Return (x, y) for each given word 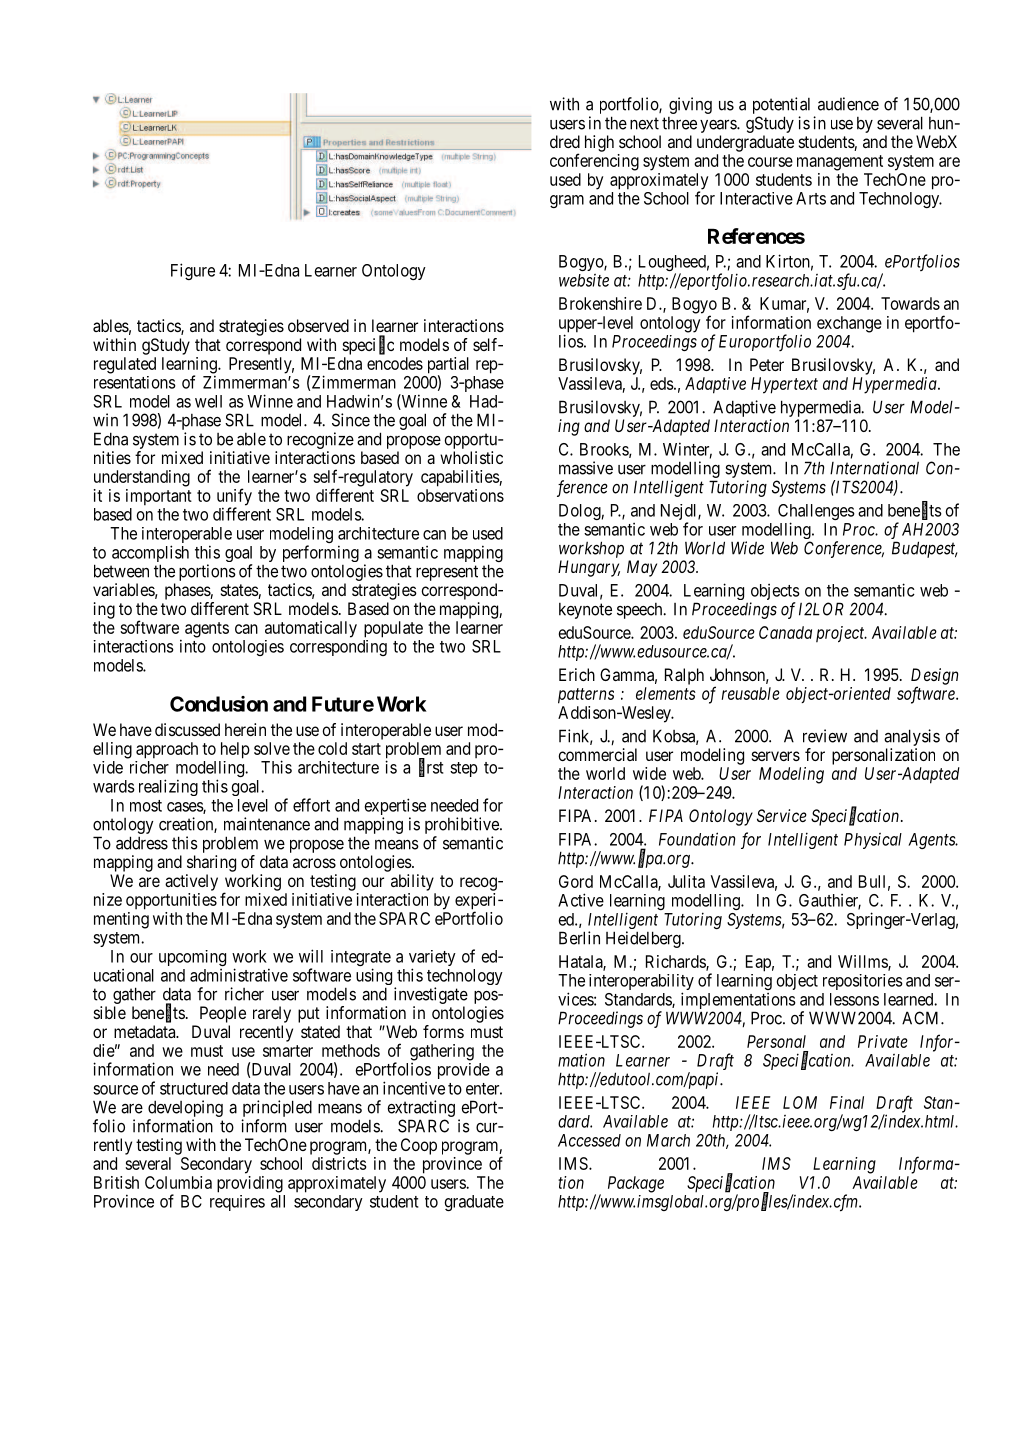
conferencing (594, 162)
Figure (193, 271)
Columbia (178, 1182)
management (840, 163)
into (193, 646)
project (841, 634)
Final (847, 1102)
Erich (577, 674)
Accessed (589, 1140)
